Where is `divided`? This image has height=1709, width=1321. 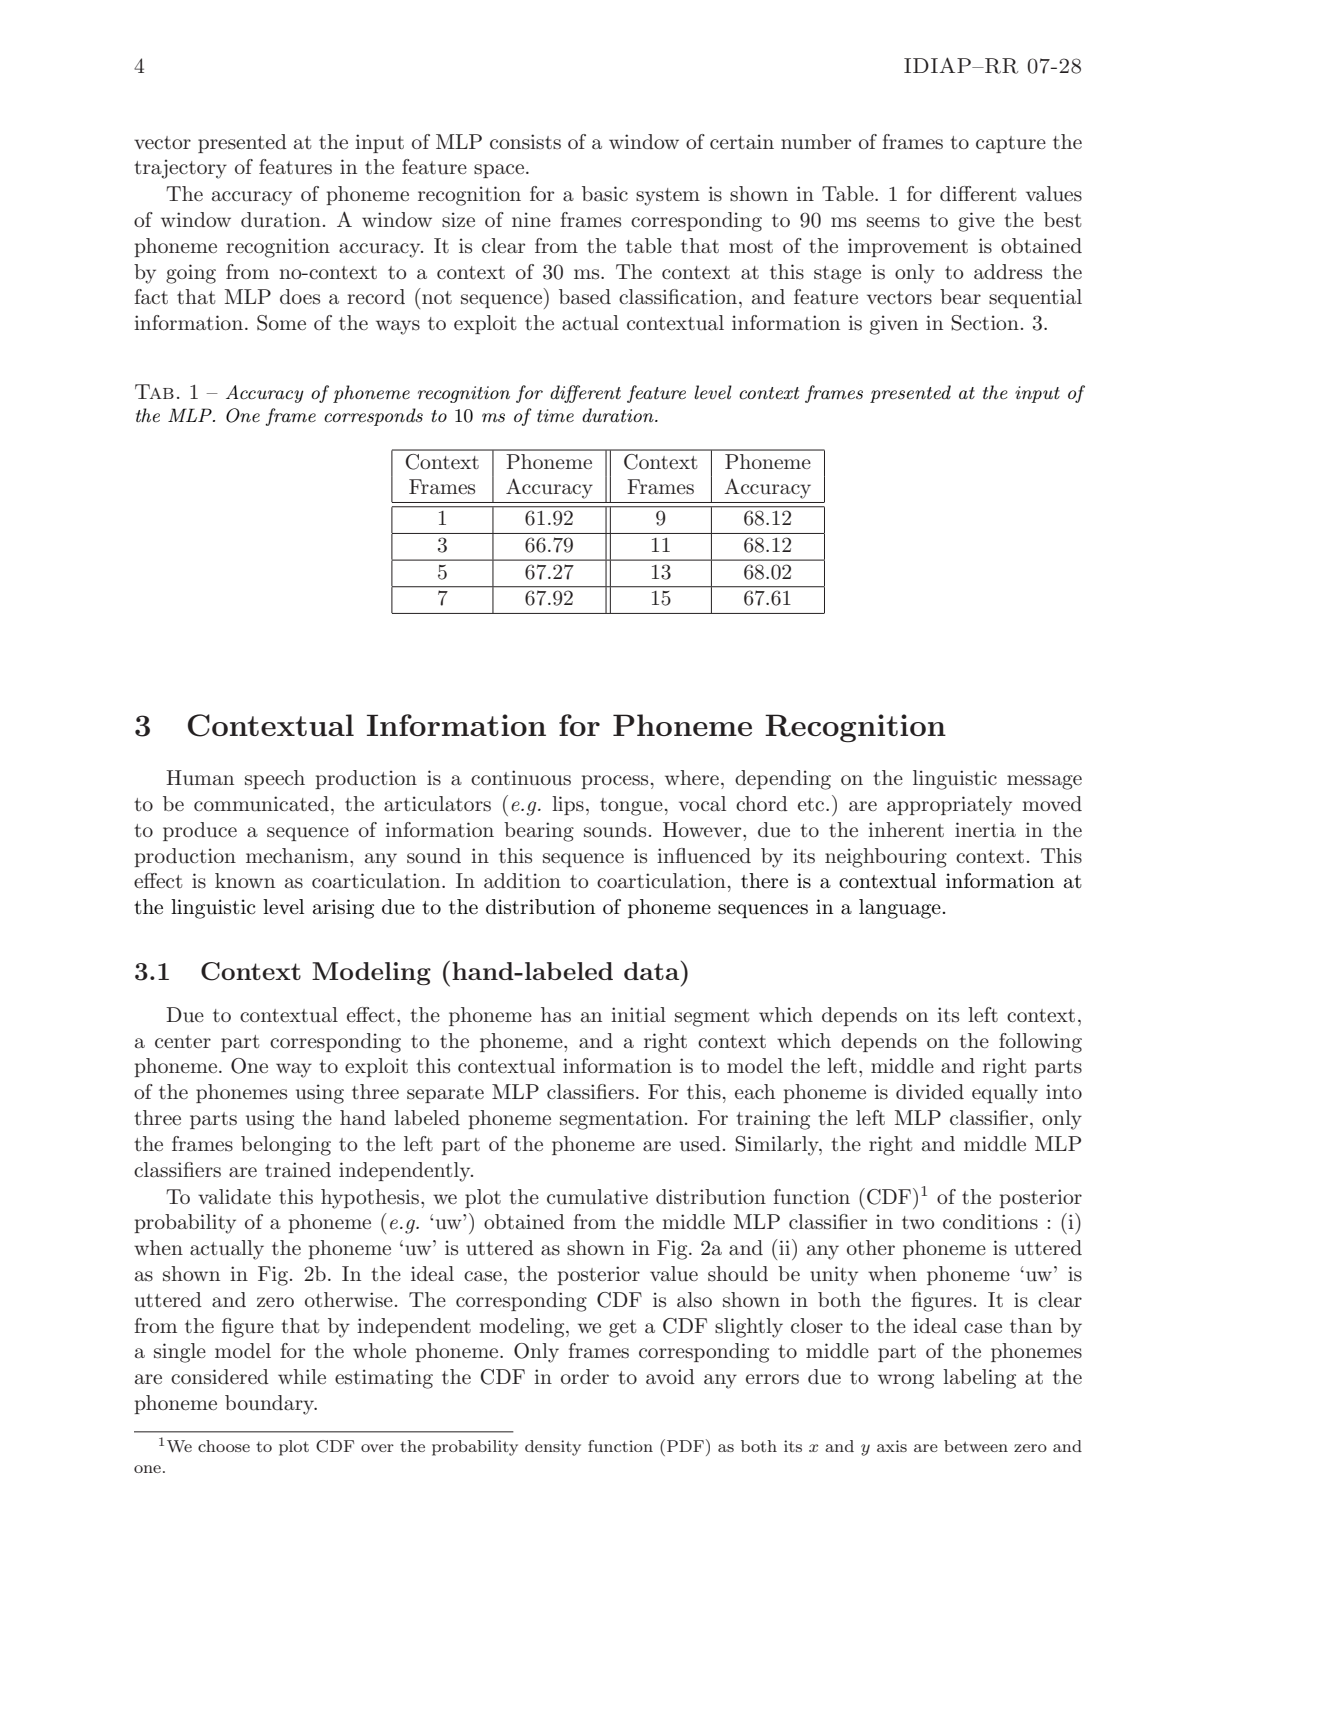 divided is located at coordinates (930, 1091).
